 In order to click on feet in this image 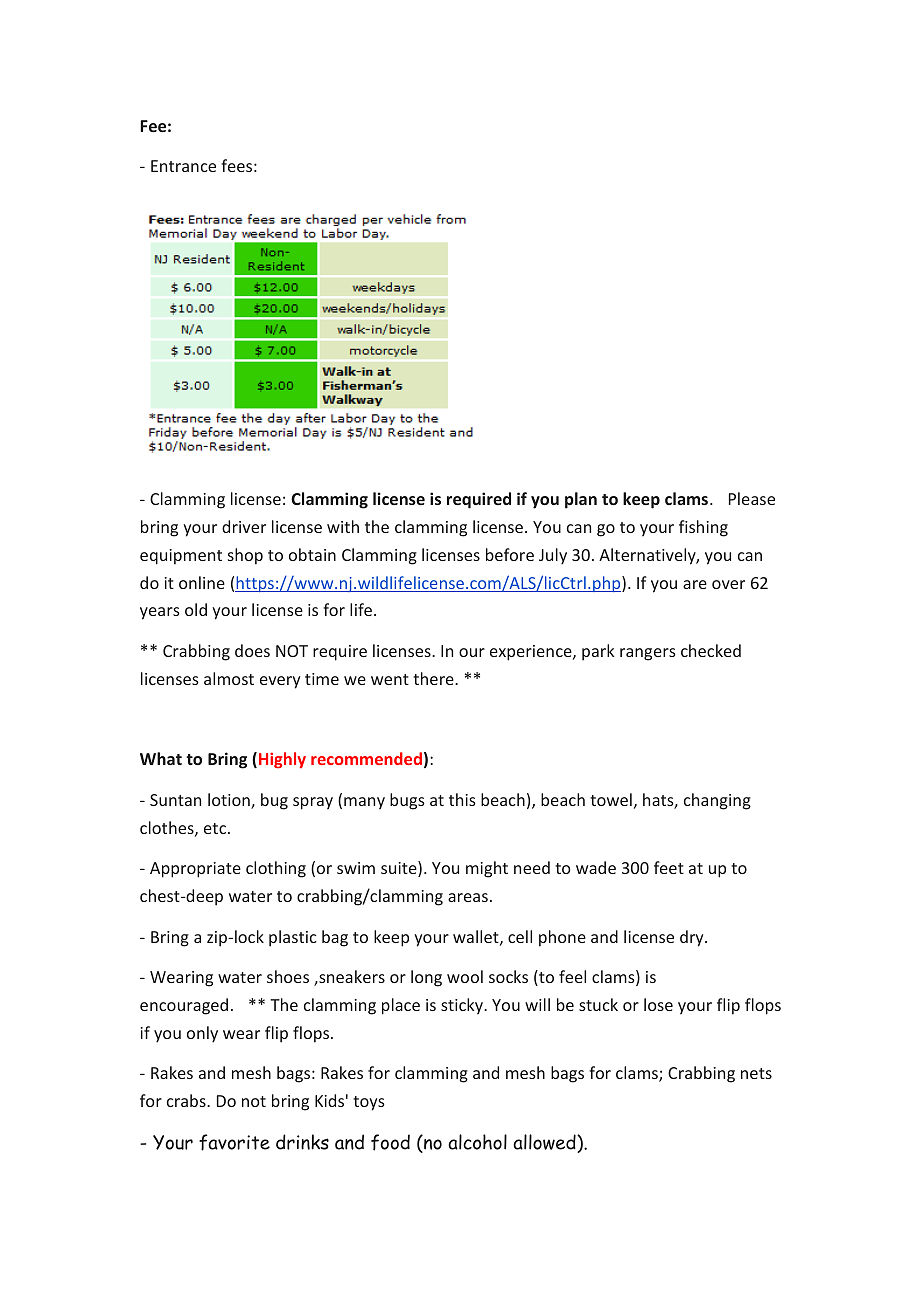, I will do `click(669, 867)`.
